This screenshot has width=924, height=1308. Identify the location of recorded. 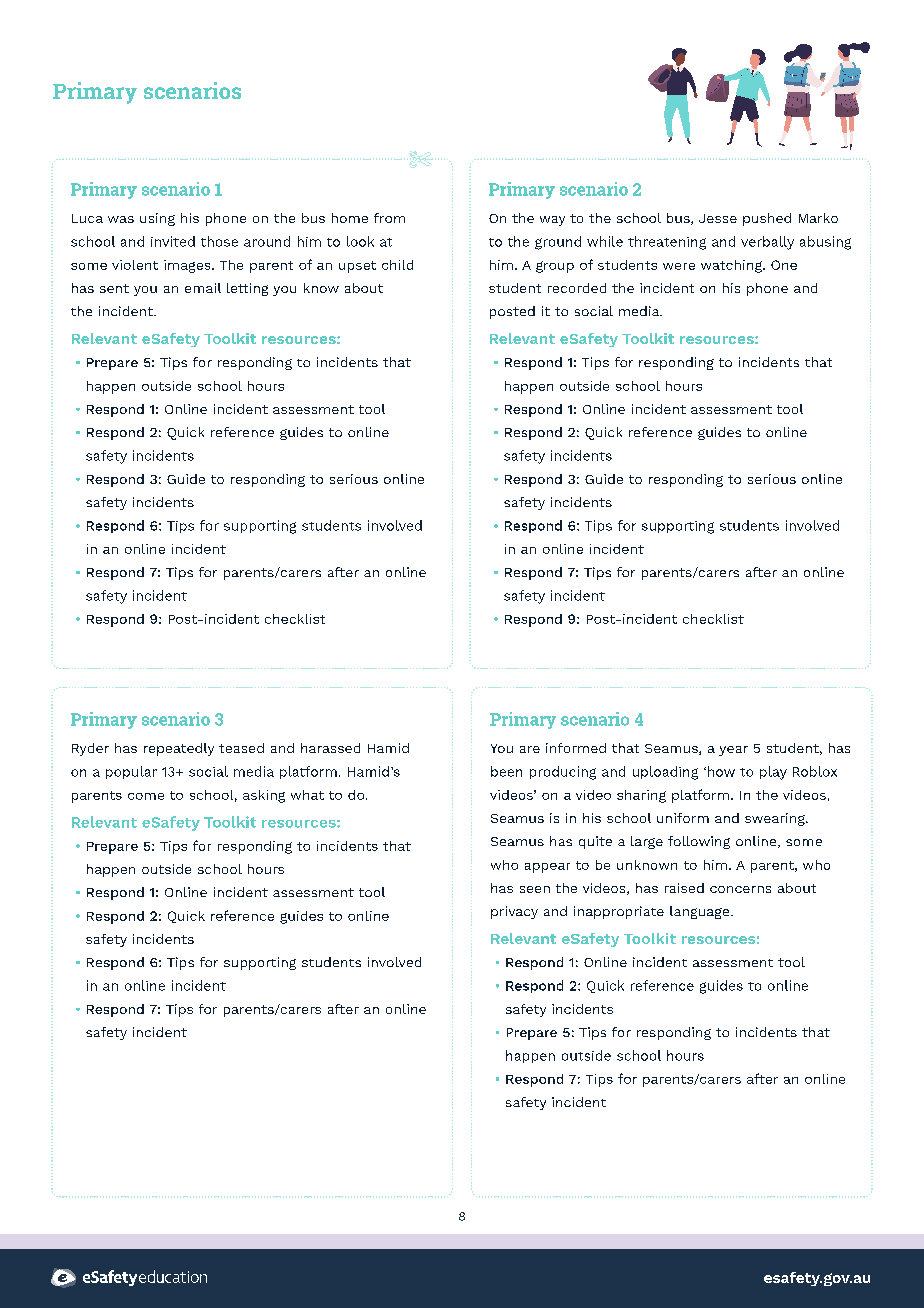
(577, 288).
